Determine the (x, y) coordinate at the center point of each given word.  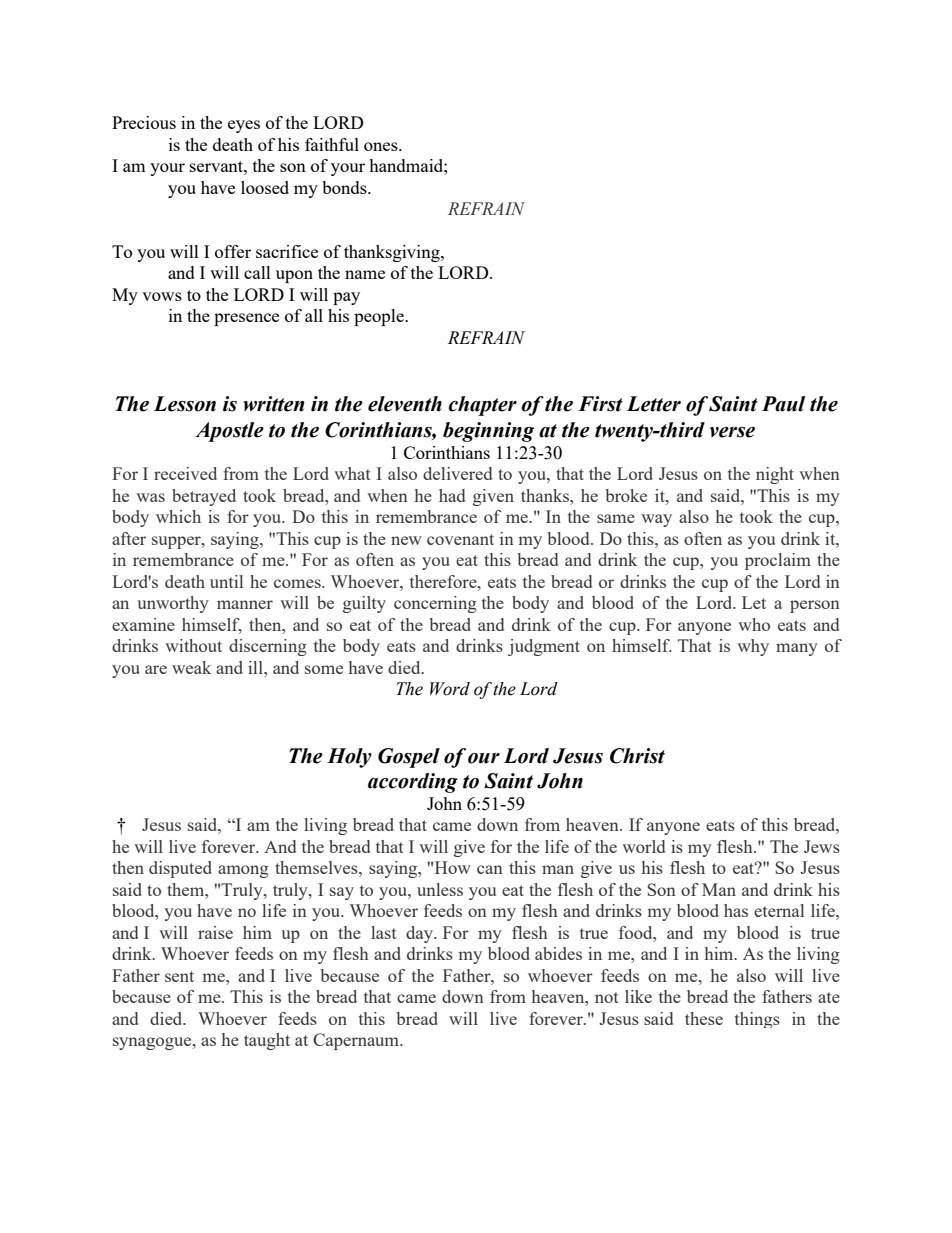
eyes (244, 126)
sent (179, 976)
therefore (444, 581)
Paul (783, 404)
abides (558, 953)
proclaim (778, 561)
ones (382, 146)
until (226, 581)
